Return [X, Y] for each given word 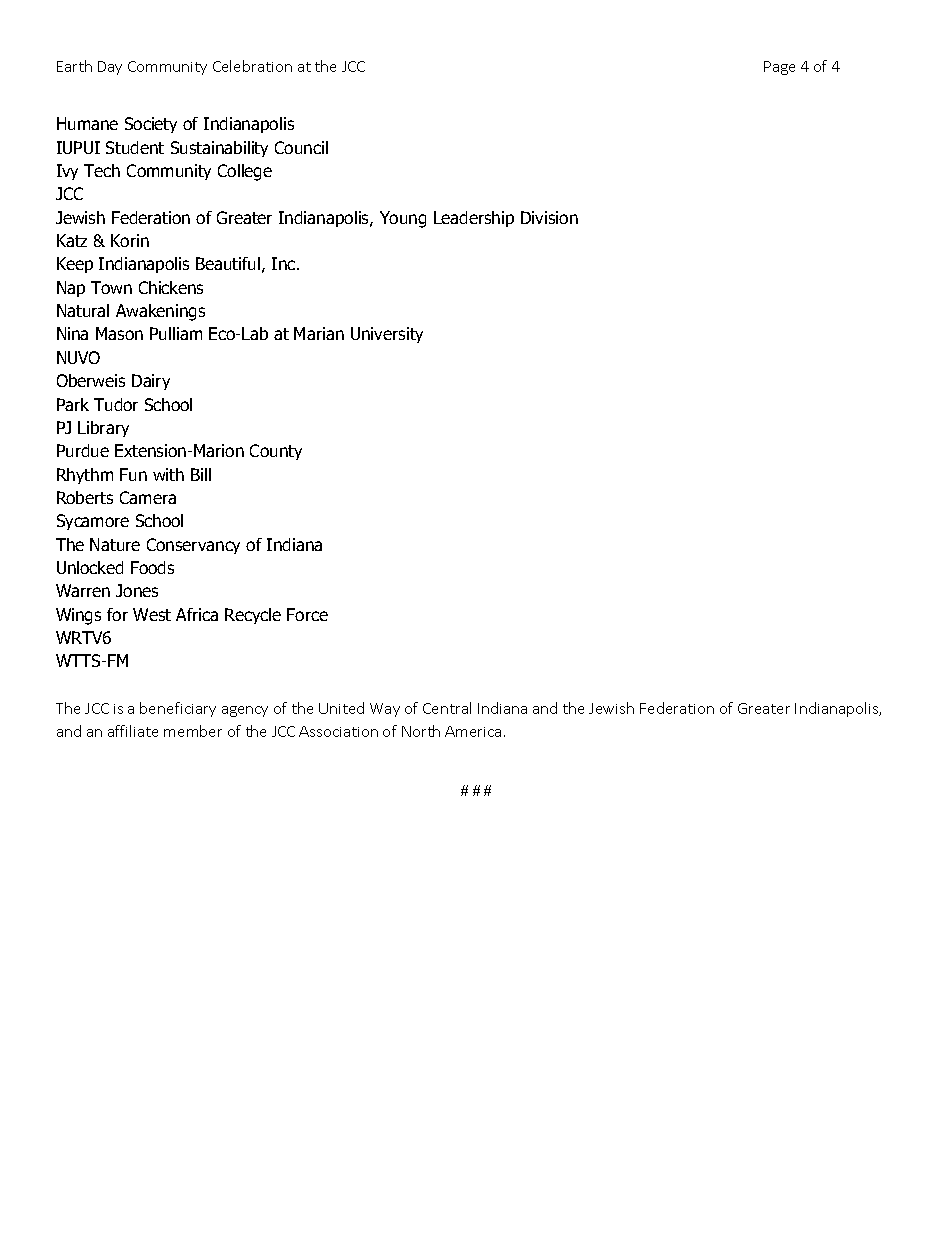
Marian [319, 333]
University [387, 335]
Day [110, 68]
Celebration [252, 66]
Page [779, 68]
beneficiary [178, 709]
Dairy [151, 382]
